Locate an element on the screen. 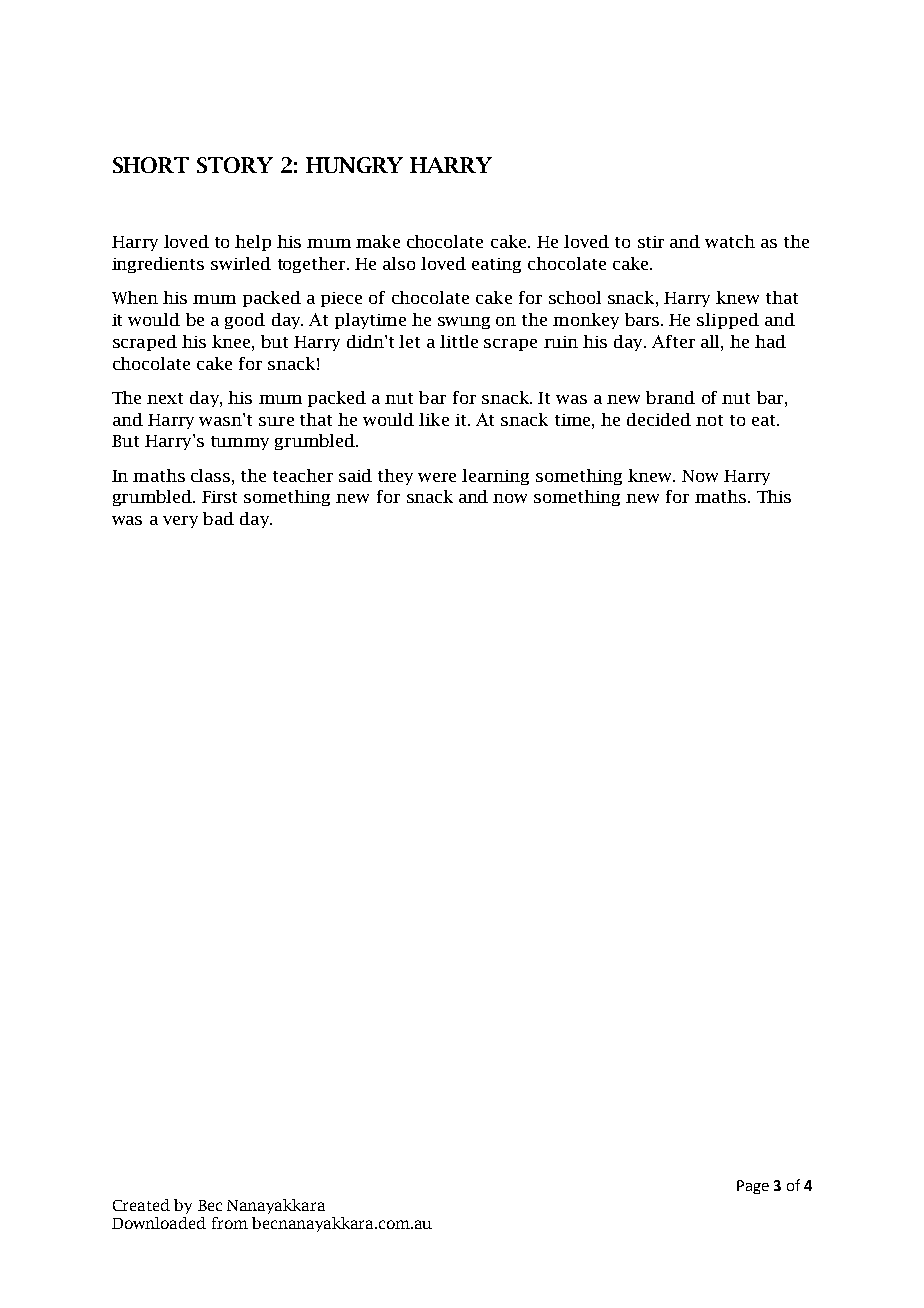  very is located at coordinates (180, 522).
